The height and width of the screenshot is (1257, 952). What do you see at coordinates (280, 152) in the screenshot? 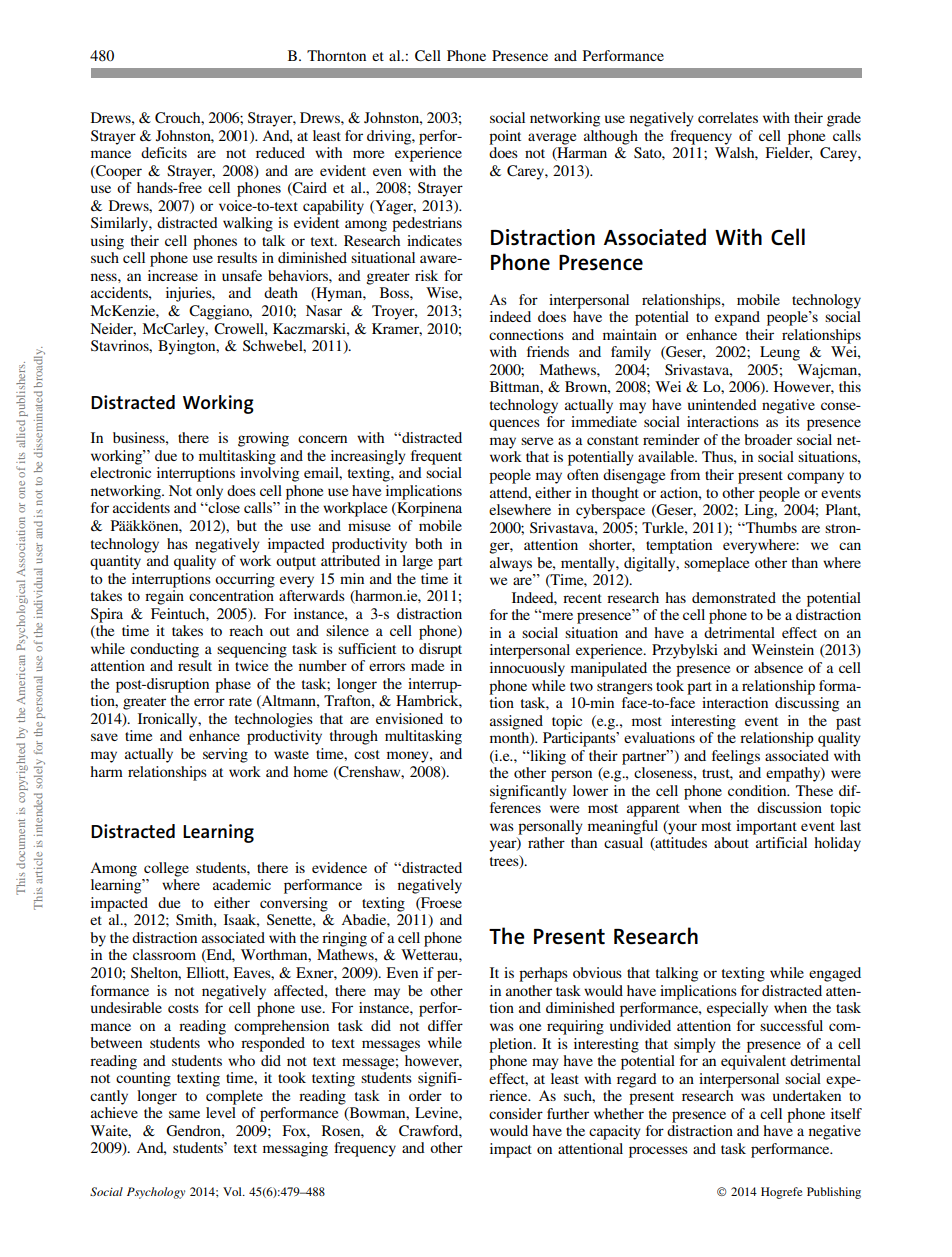
I see `reduced` at bounding box center [280, 152].
